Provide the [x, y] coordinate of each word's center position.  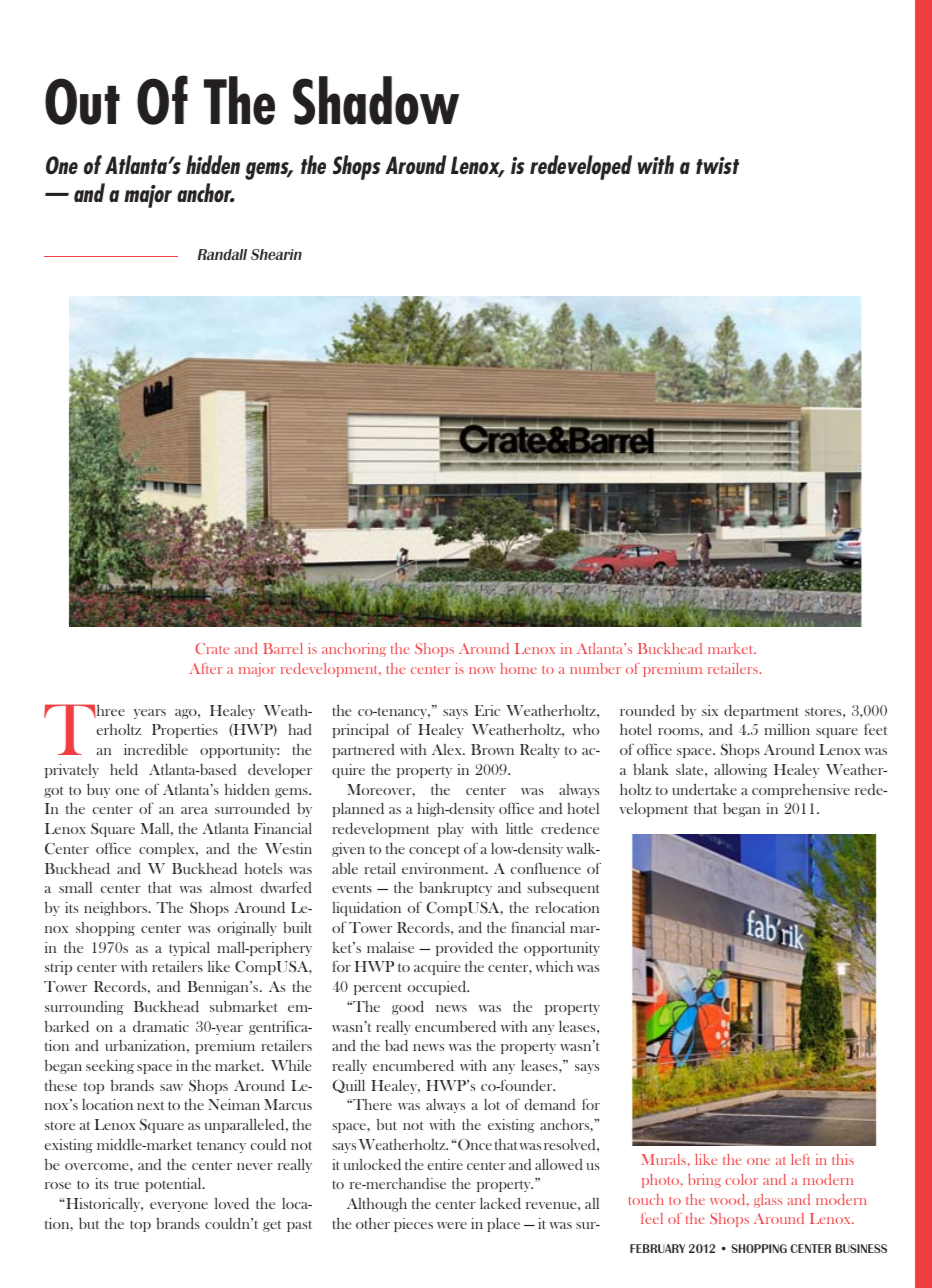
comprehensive [801, 791]
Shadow [376, 100]
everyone [179, 1207]
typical [189, 949]
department [761, 712]
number [595, 668]
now [482, 670]
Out [82, 101]
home [518, 668]
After [206, 668]
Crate [212, 648]
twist [717, 165]
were [452, 1225]
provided [464, 949]
